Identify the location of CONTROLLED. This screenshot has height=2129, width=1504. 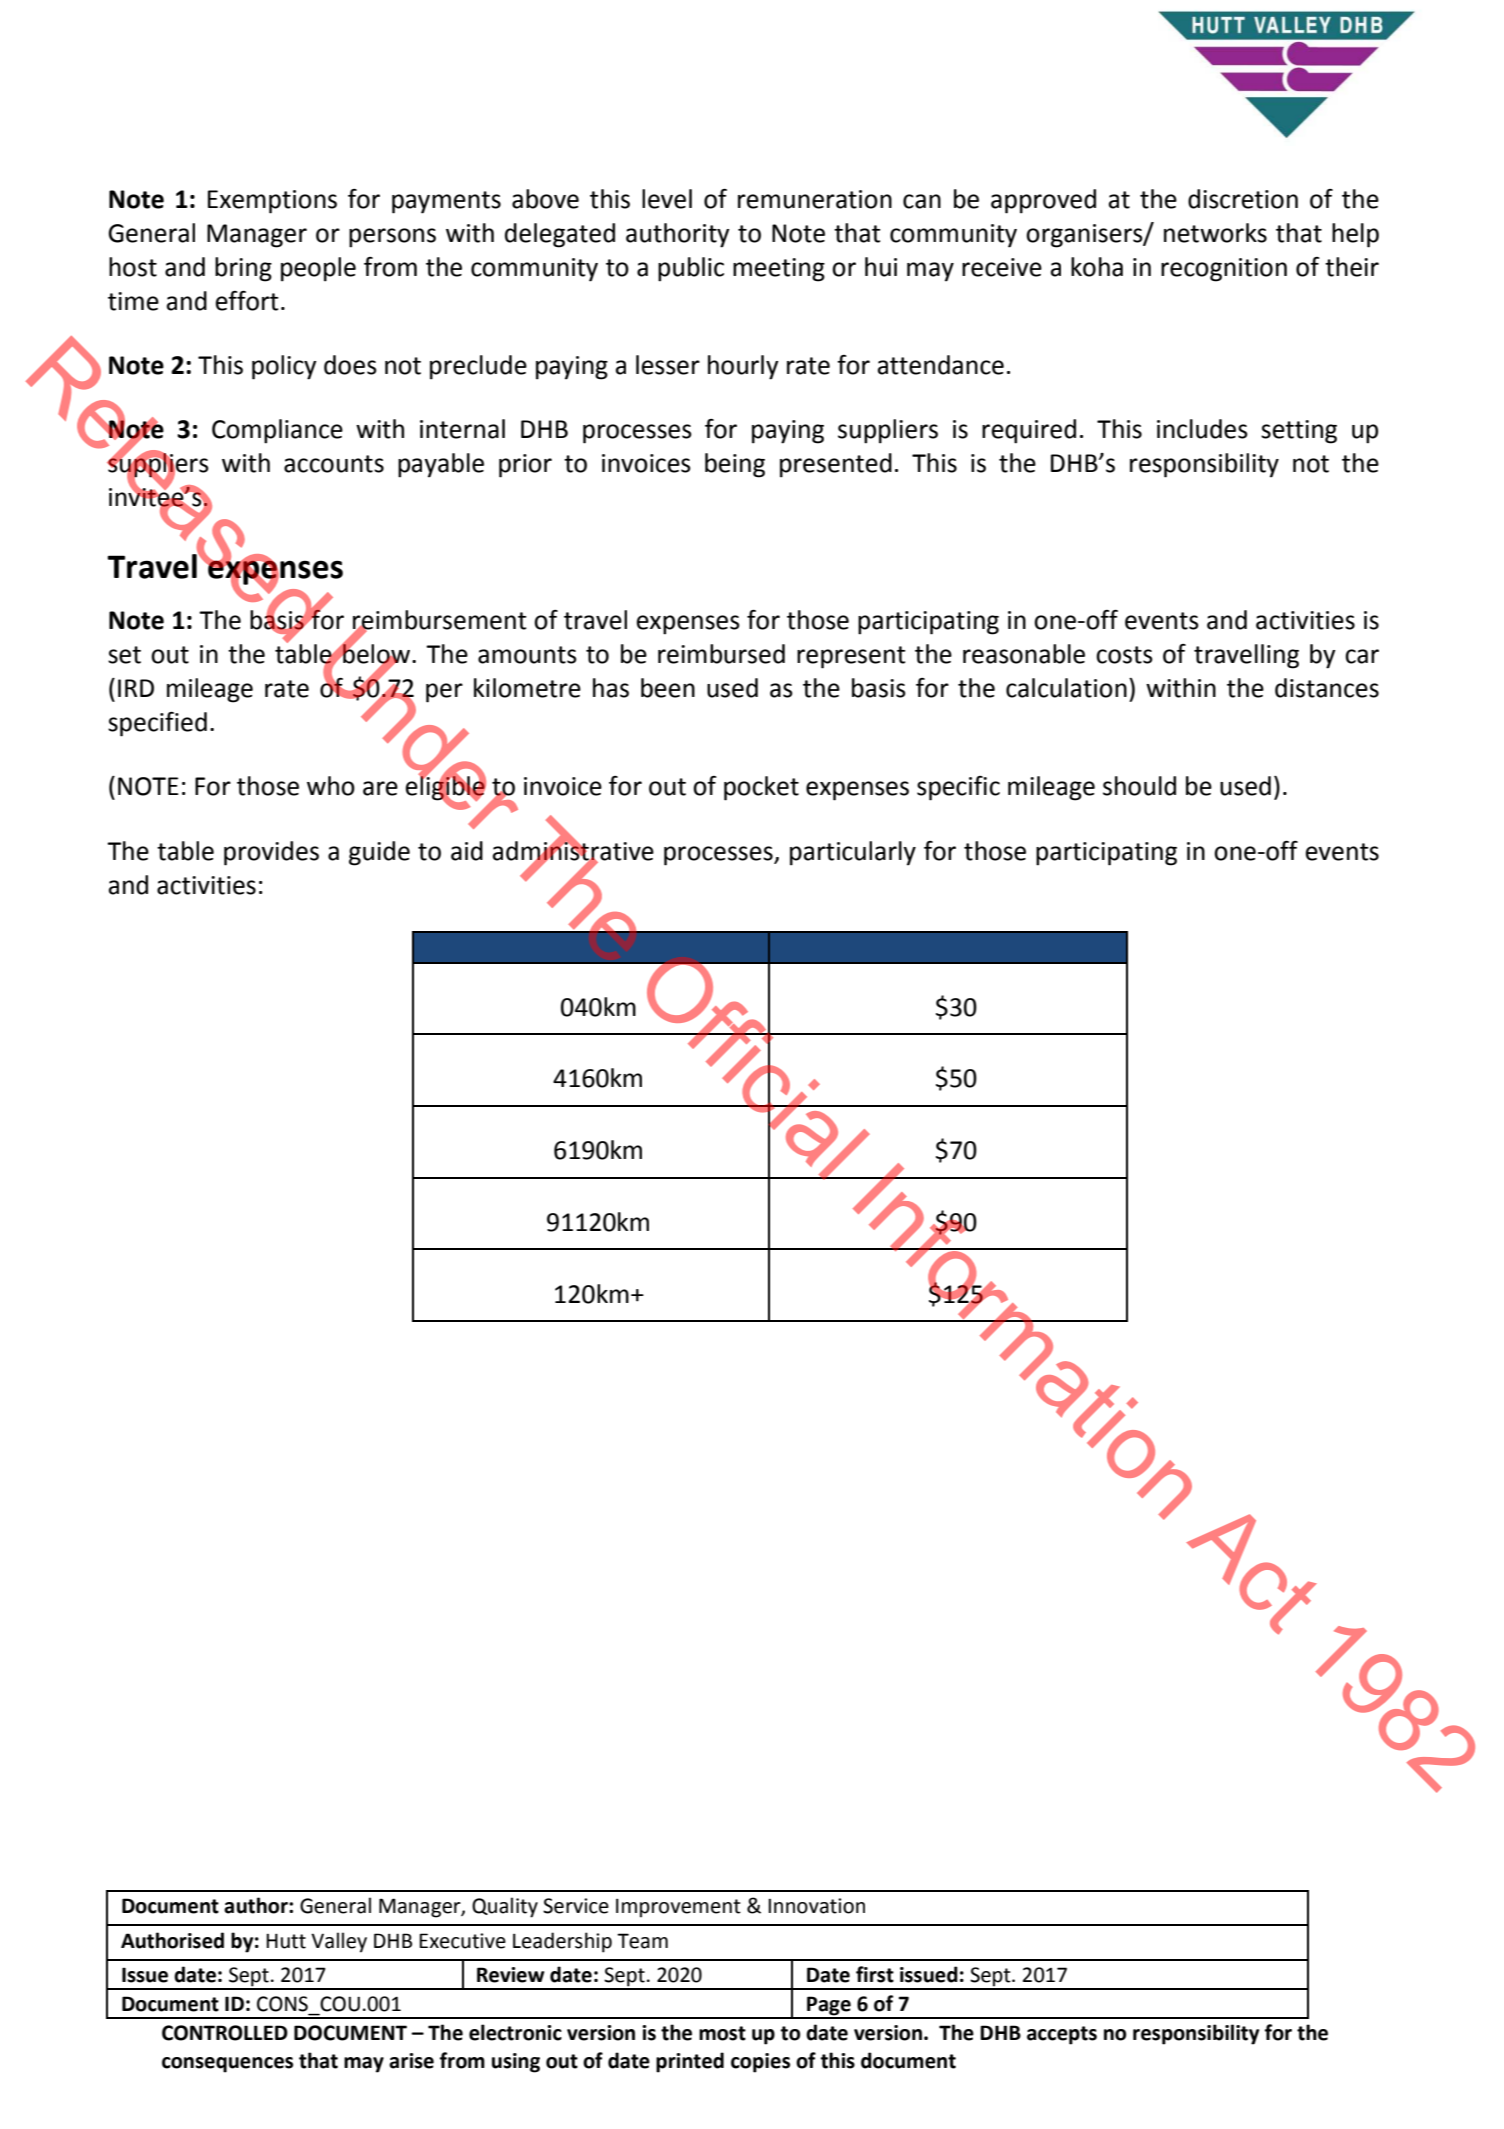
(225, 2033).
